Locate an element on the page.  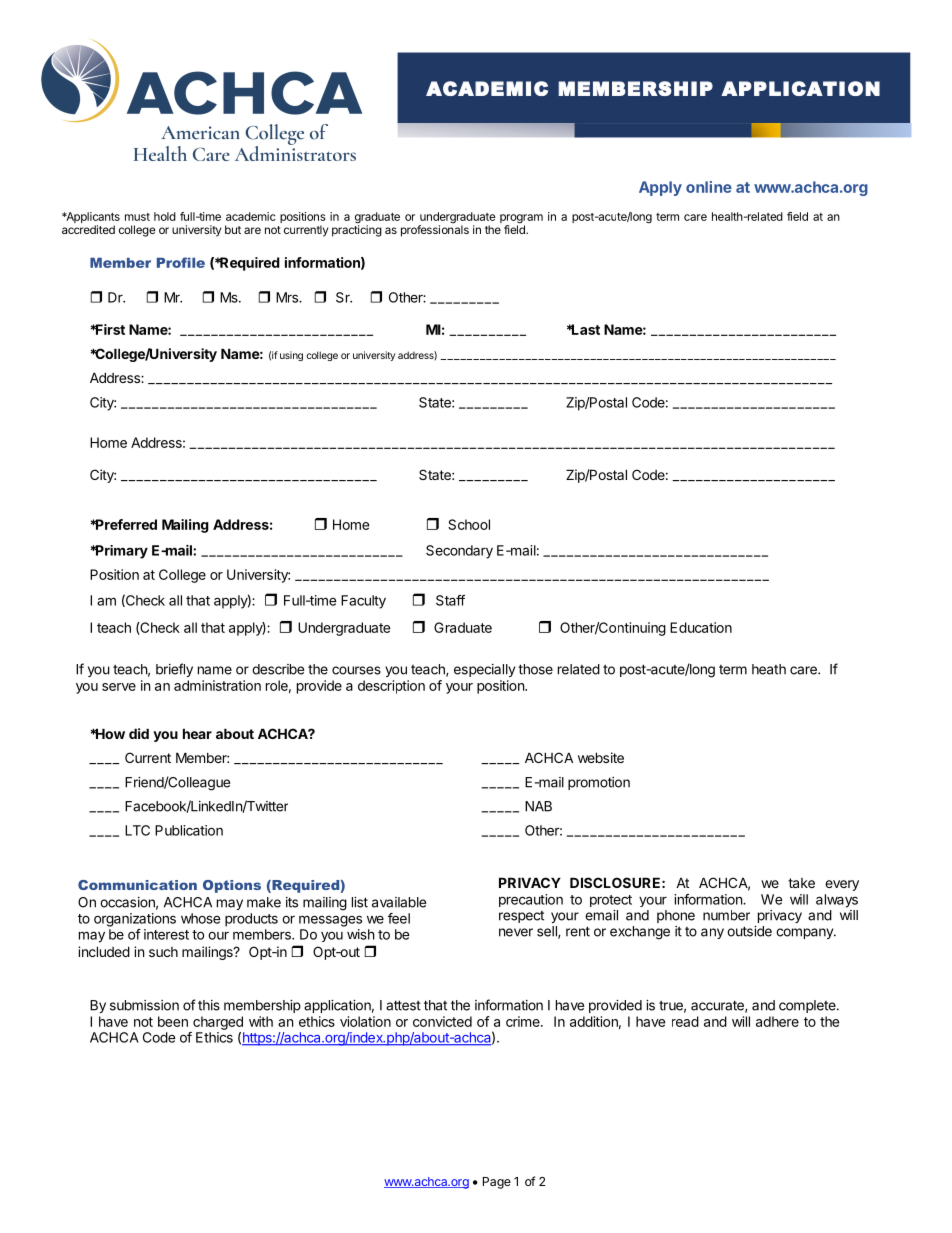
online is located at coordinates (709, 187).
